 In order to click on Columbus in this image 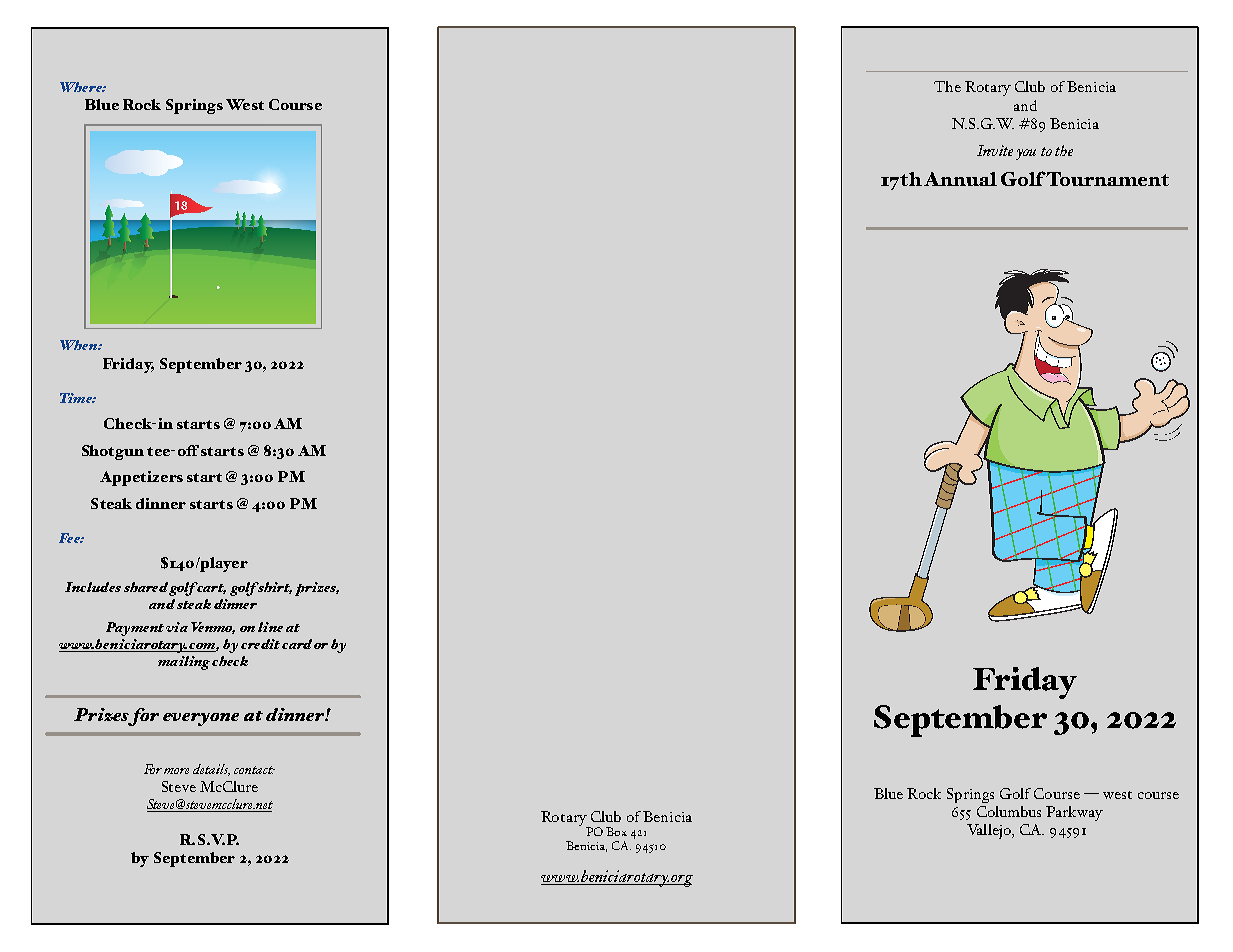, I will do `click(1009, 811)`.
